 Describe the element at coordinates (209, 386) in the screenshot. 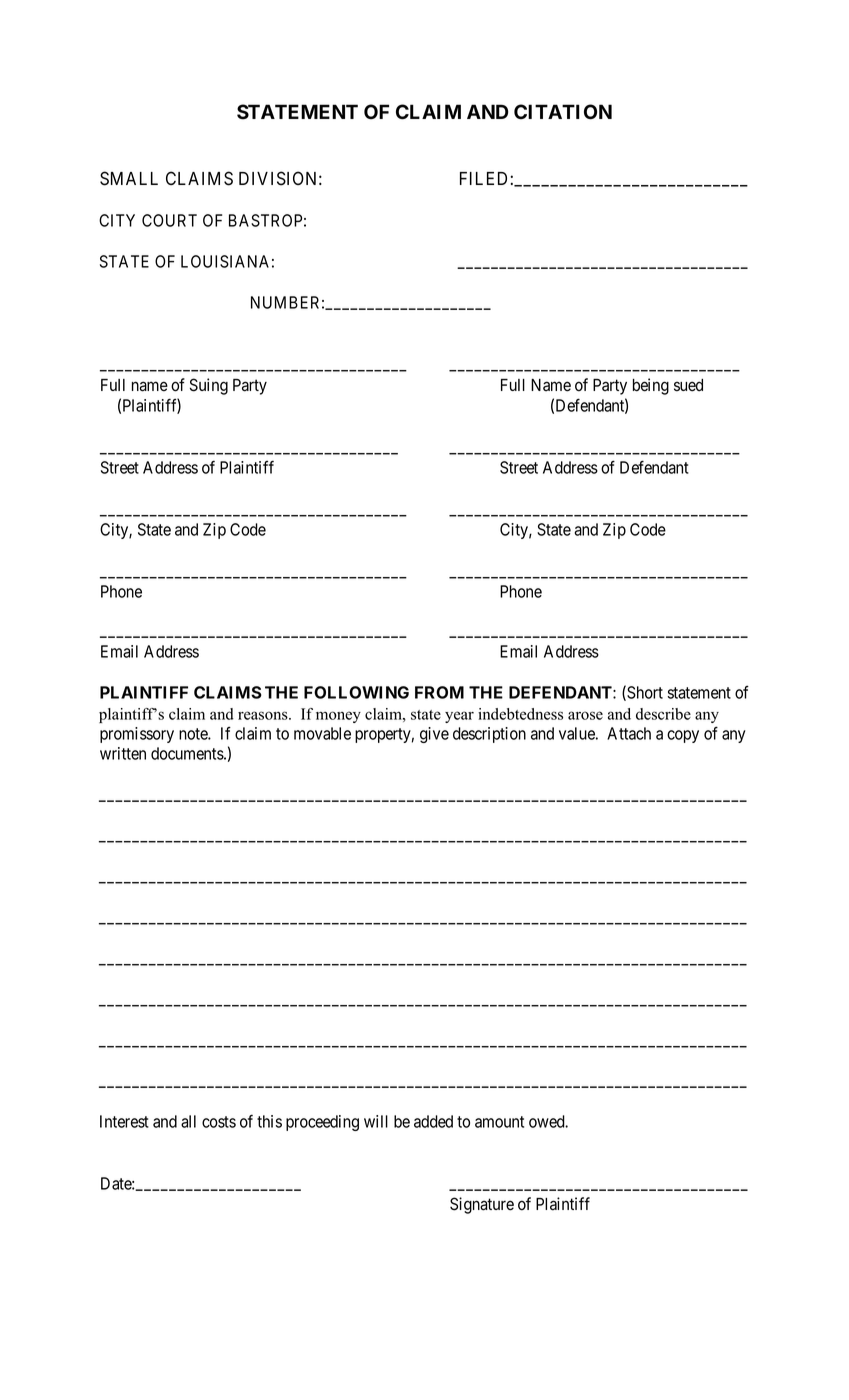

I see `Suing` at that location.
